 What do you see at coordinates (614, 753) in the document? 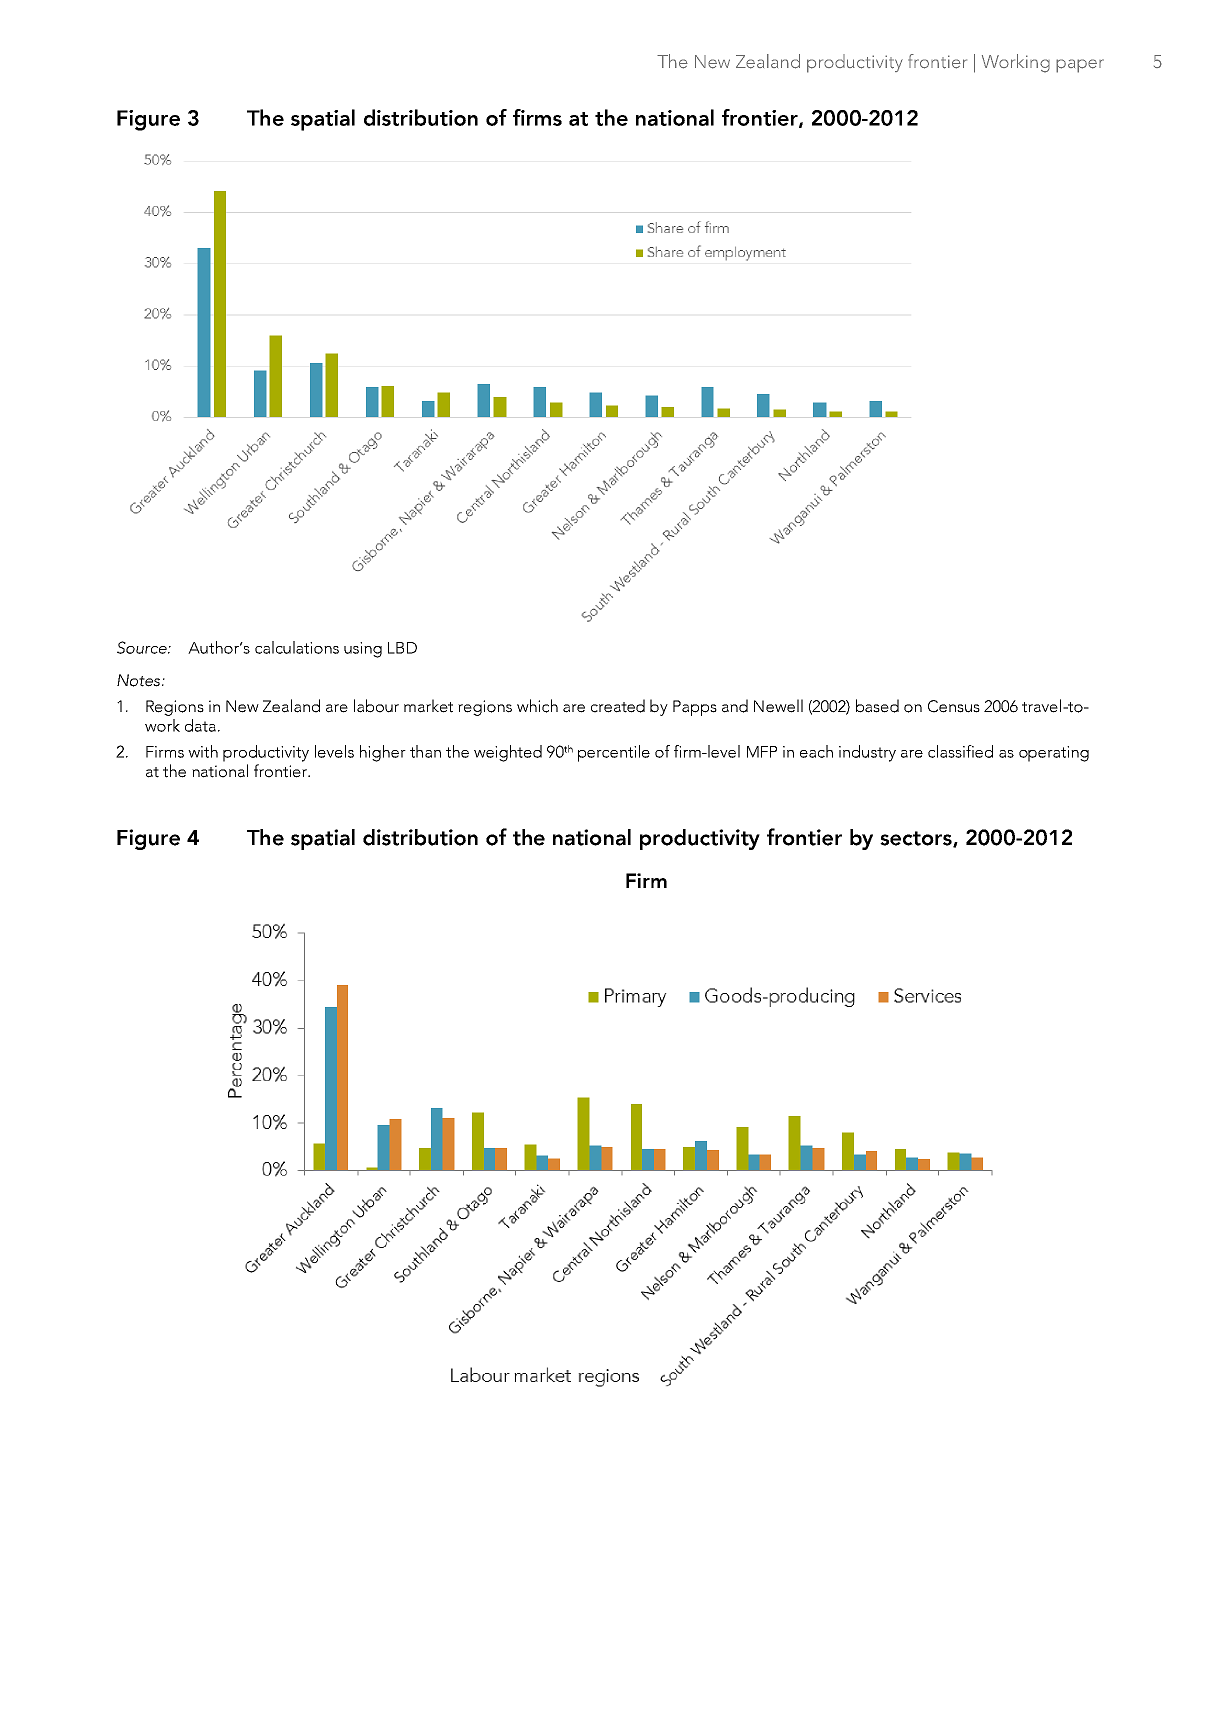
I see `percentile` at bounding box center [614, 753].
